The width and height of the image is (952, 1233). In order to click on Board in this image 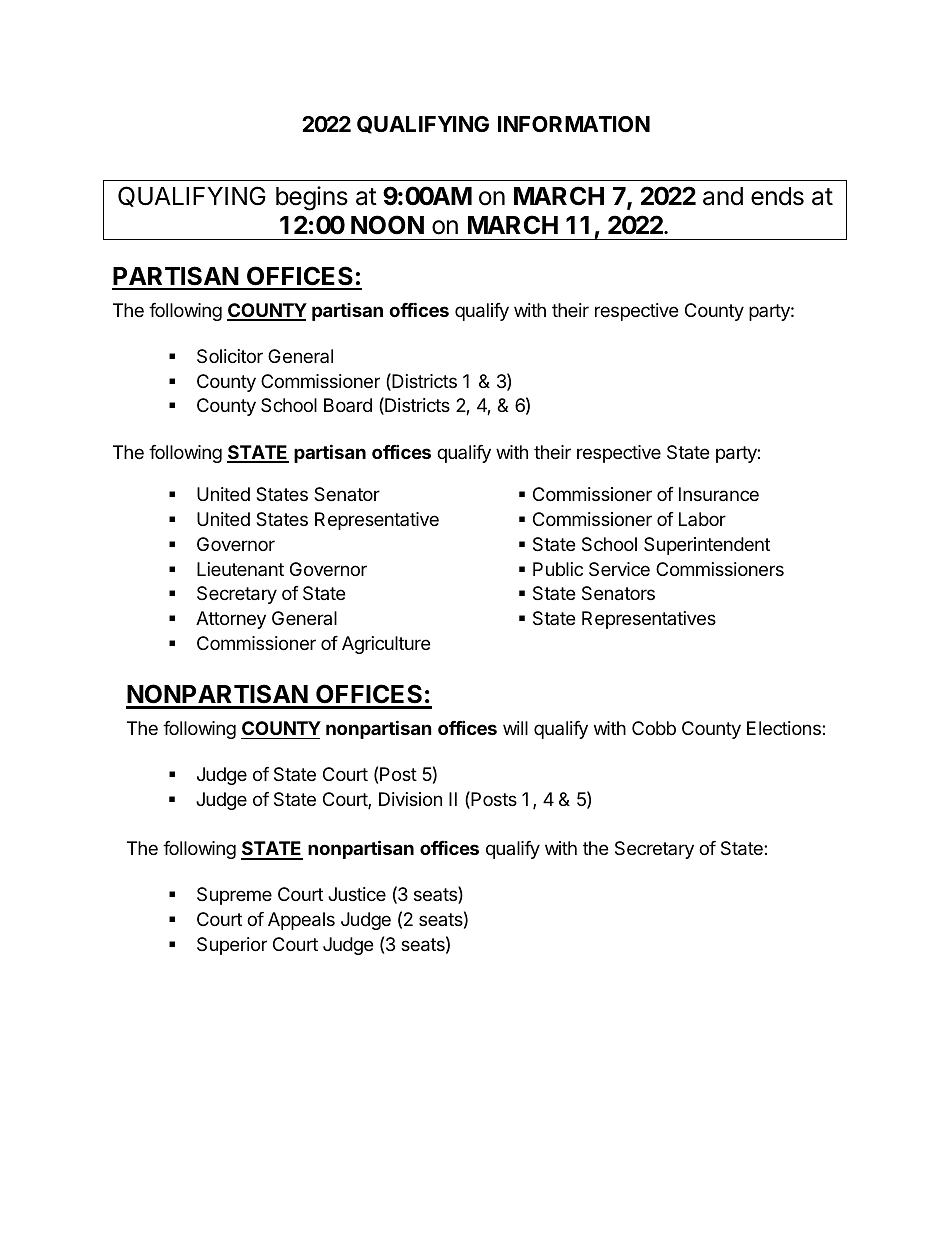, I will do `click(348, 405)`.
